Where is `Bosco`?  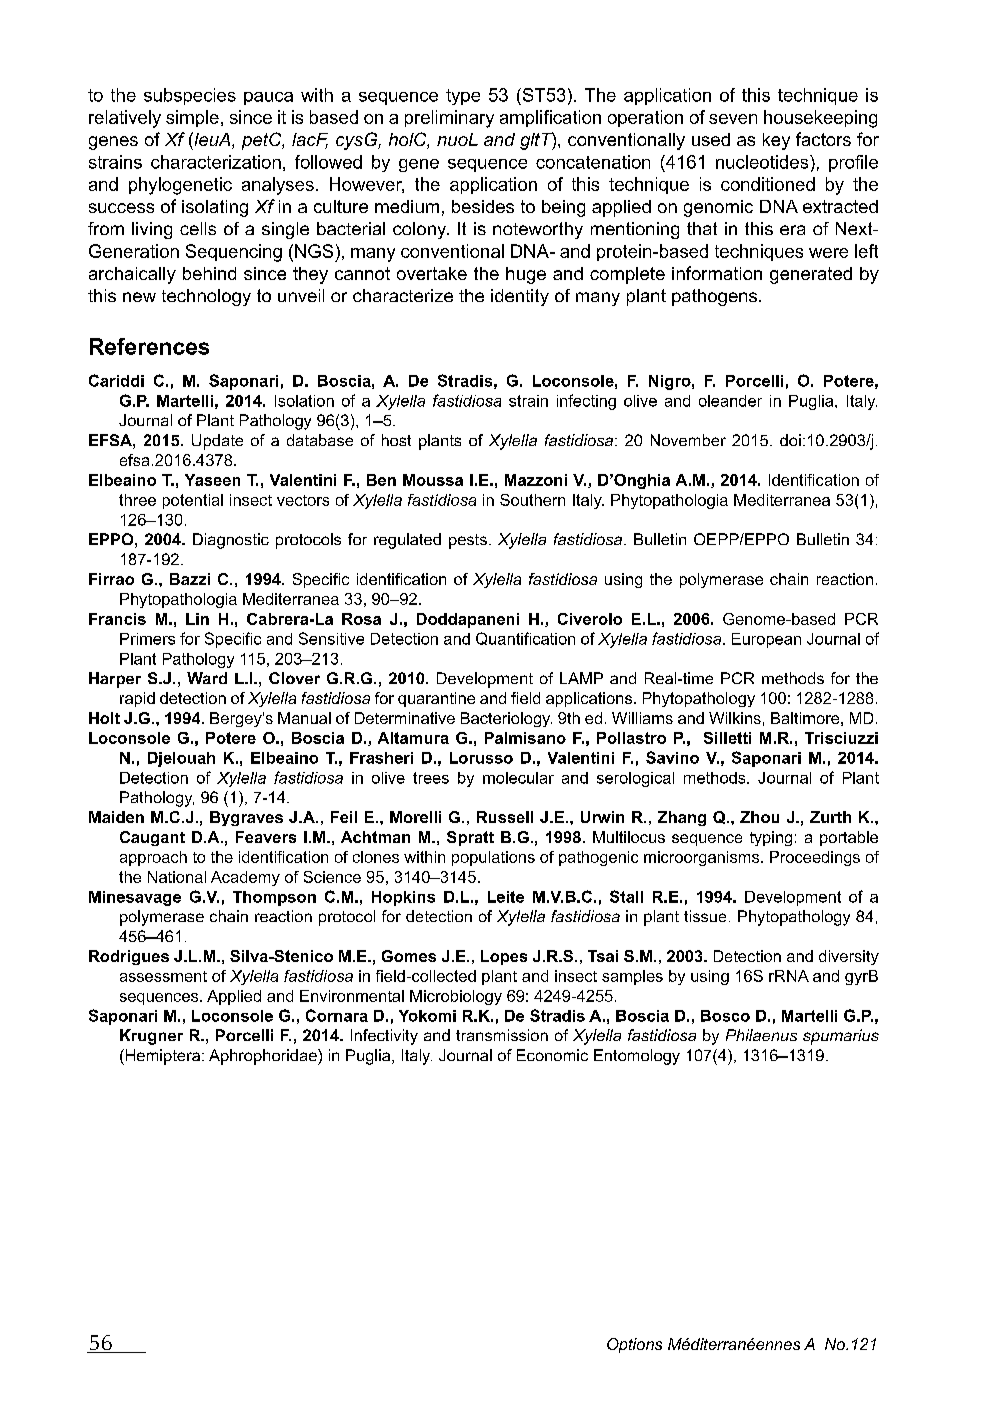 Bosco is located at coordinates (725, 1016).
